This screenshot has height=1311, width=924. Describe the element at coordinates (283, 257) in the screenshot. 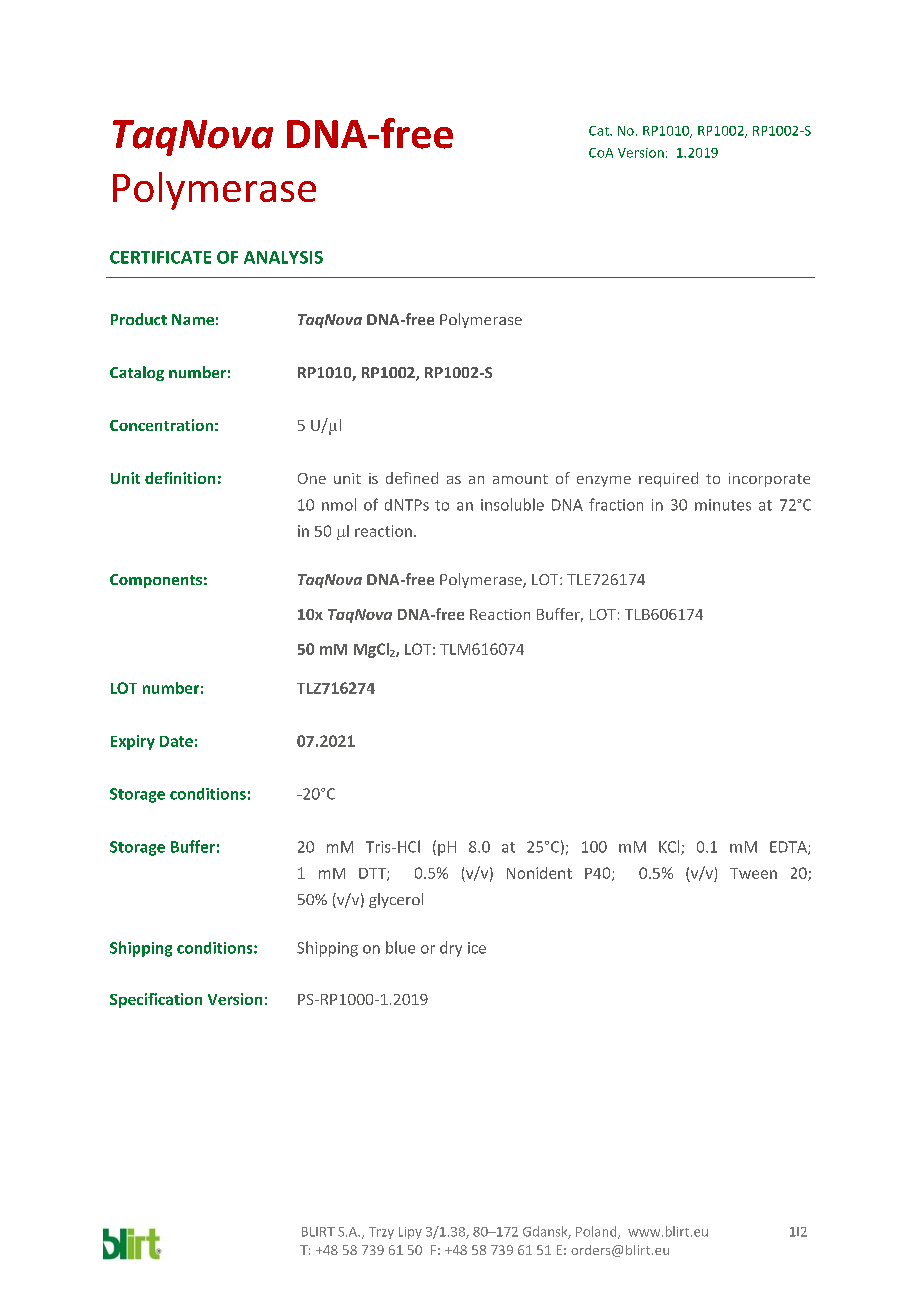

I see `ANALYSIS` at that location.
